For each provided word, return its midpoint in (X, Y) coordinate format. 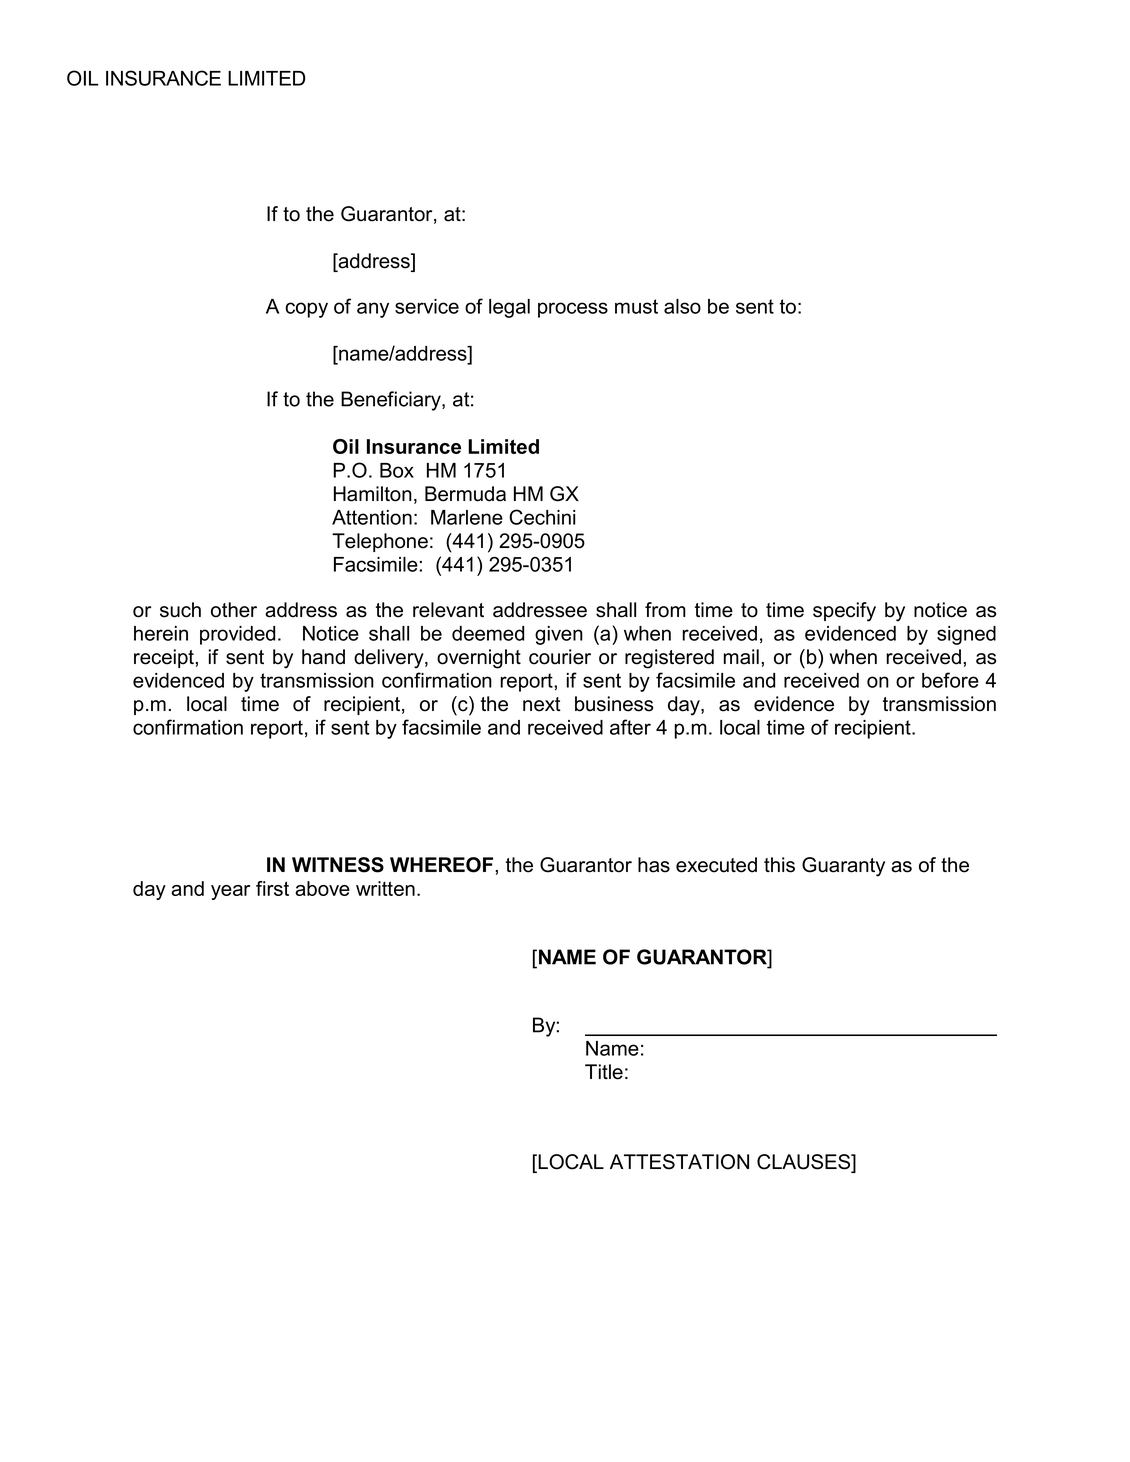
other (234, 610)
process (573, 310)
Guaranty (843, 867)
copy (306, 310)
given (559, 635)
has (654, 865)
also (682, 306)
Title (604, 1072)
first (272, 888)
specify (844, 612)
